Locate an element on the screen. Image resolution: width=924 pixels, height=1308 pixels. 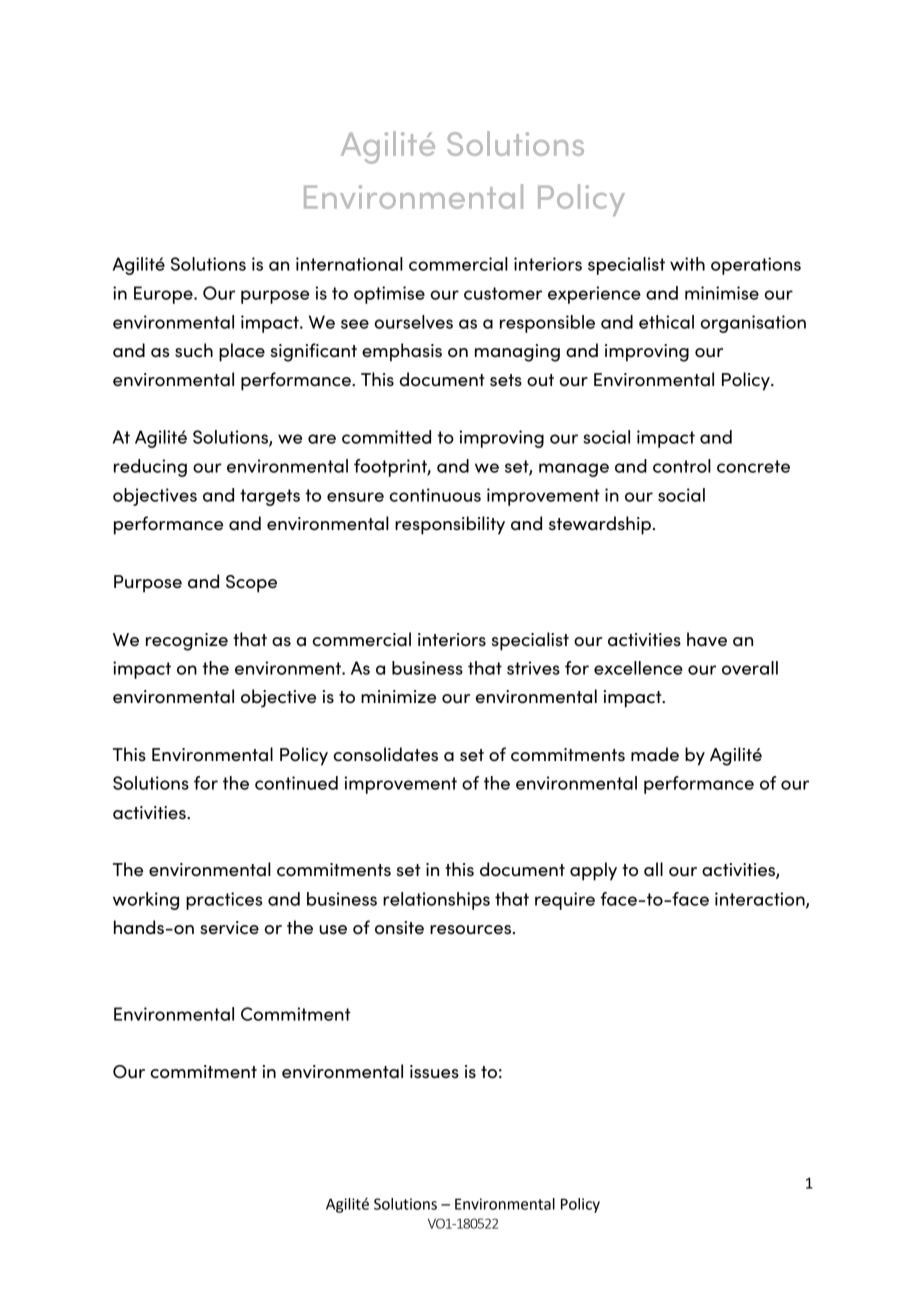
control is located at coordinates (682, 466).
